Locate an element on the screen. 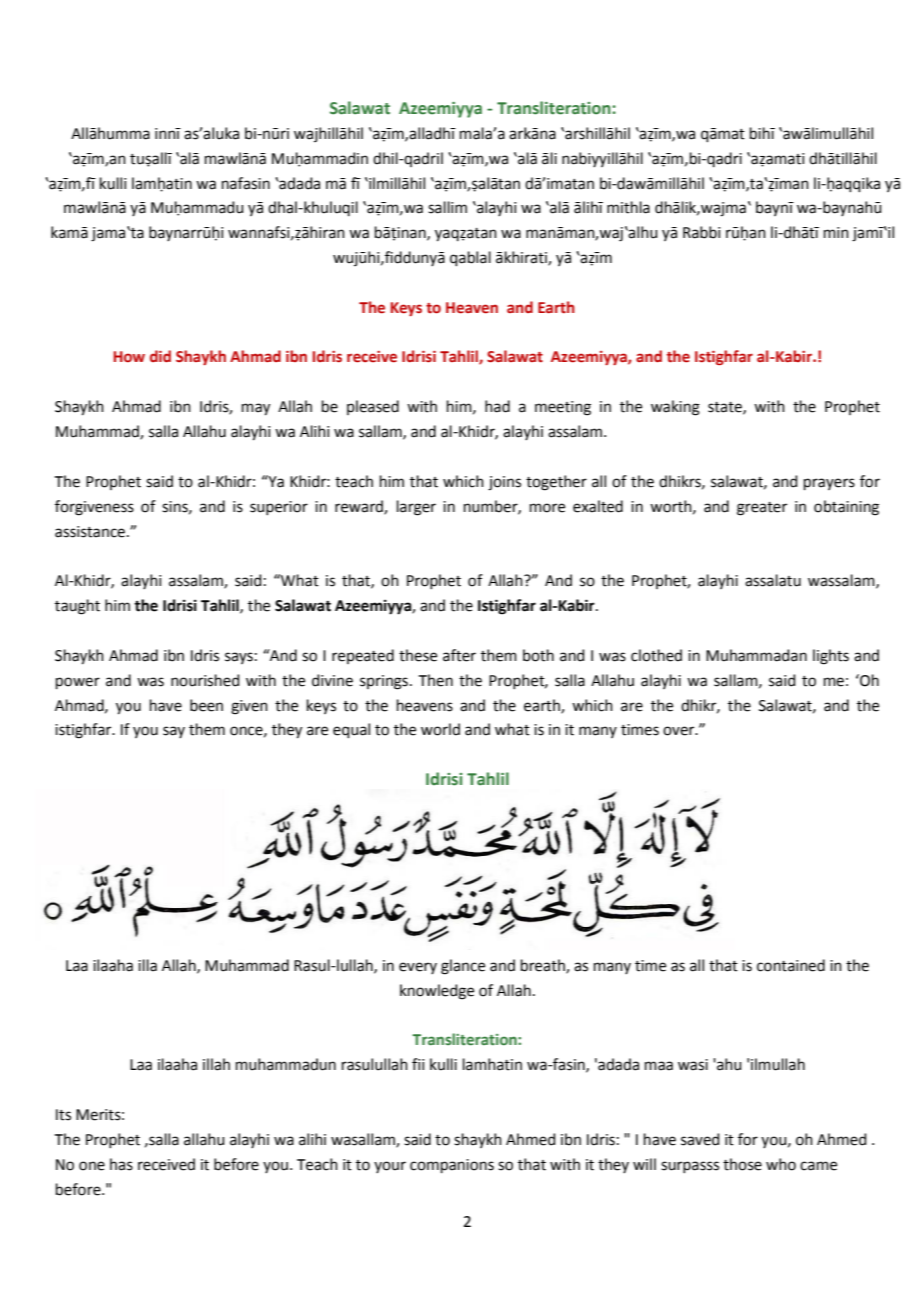 This screenshot has width=924, height=1308. those is located at coordinates (742, 1164).
